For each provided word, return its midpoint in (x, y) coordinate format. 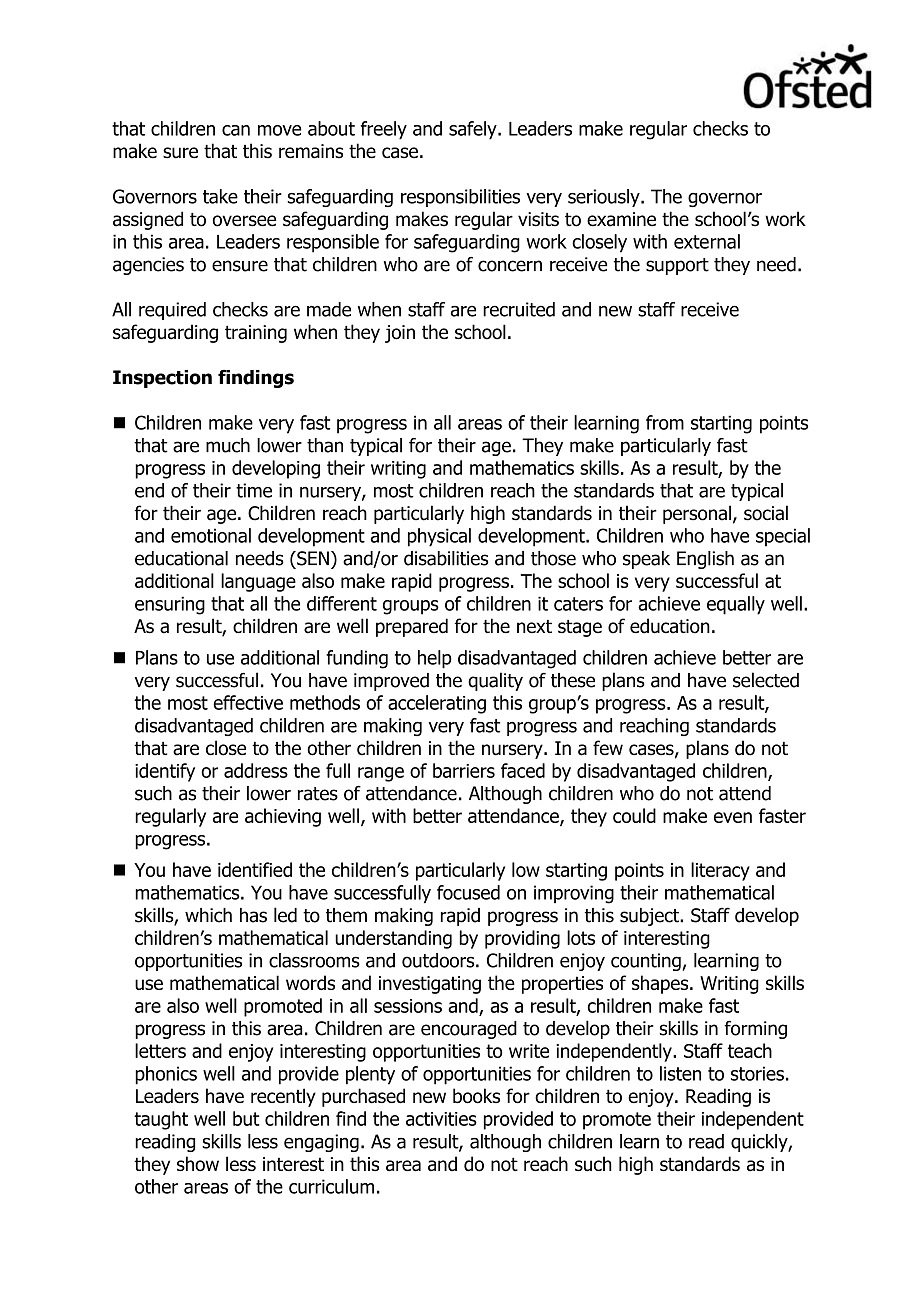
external (707, 241)
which (208, 915)
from (665, 422)
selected (766, 680)
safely (474, 130)
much (228, 445)
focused (468, 892)
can (236, 130)
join (400, 334)
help (435, 659)
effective (248, 702)
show (198, 1164)
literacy (720, 871)
